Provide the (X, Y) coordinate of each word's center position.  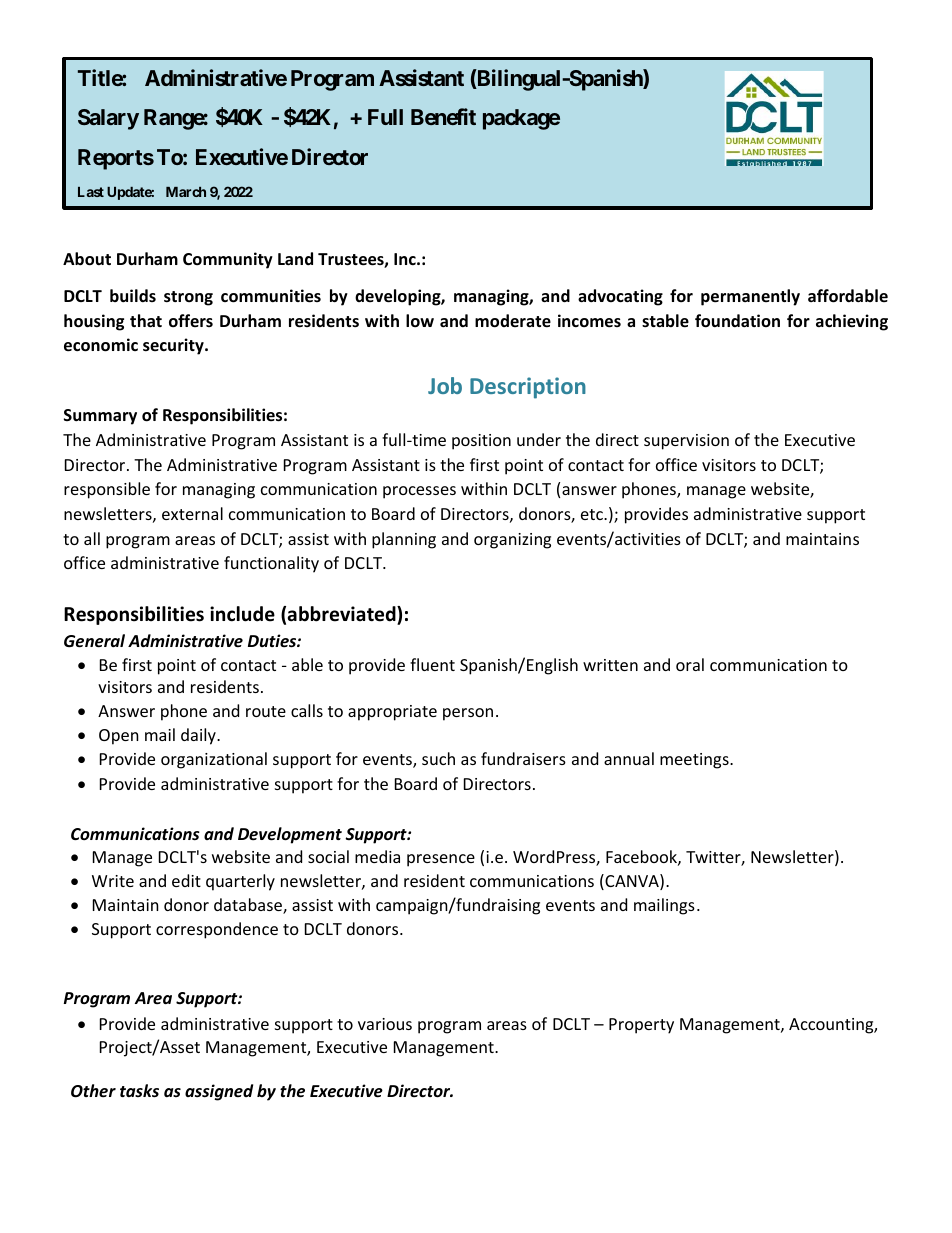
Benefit (443, 116)
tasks (139, 1091)
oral (690, 664)
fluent (432, 664)
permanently (750, 297)
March (186, 192)
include (242, 614)
